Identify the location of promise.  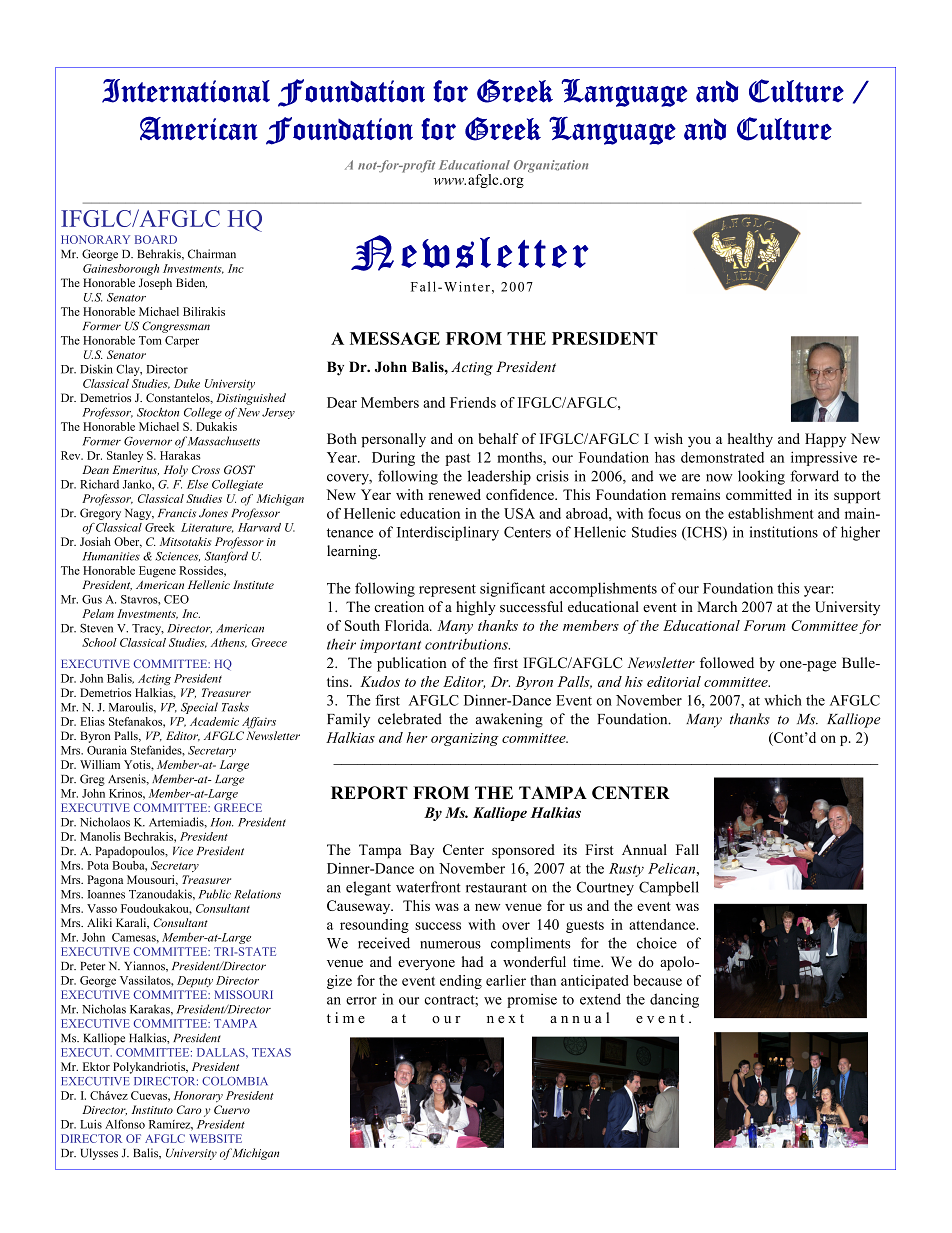
(532, 1000).
